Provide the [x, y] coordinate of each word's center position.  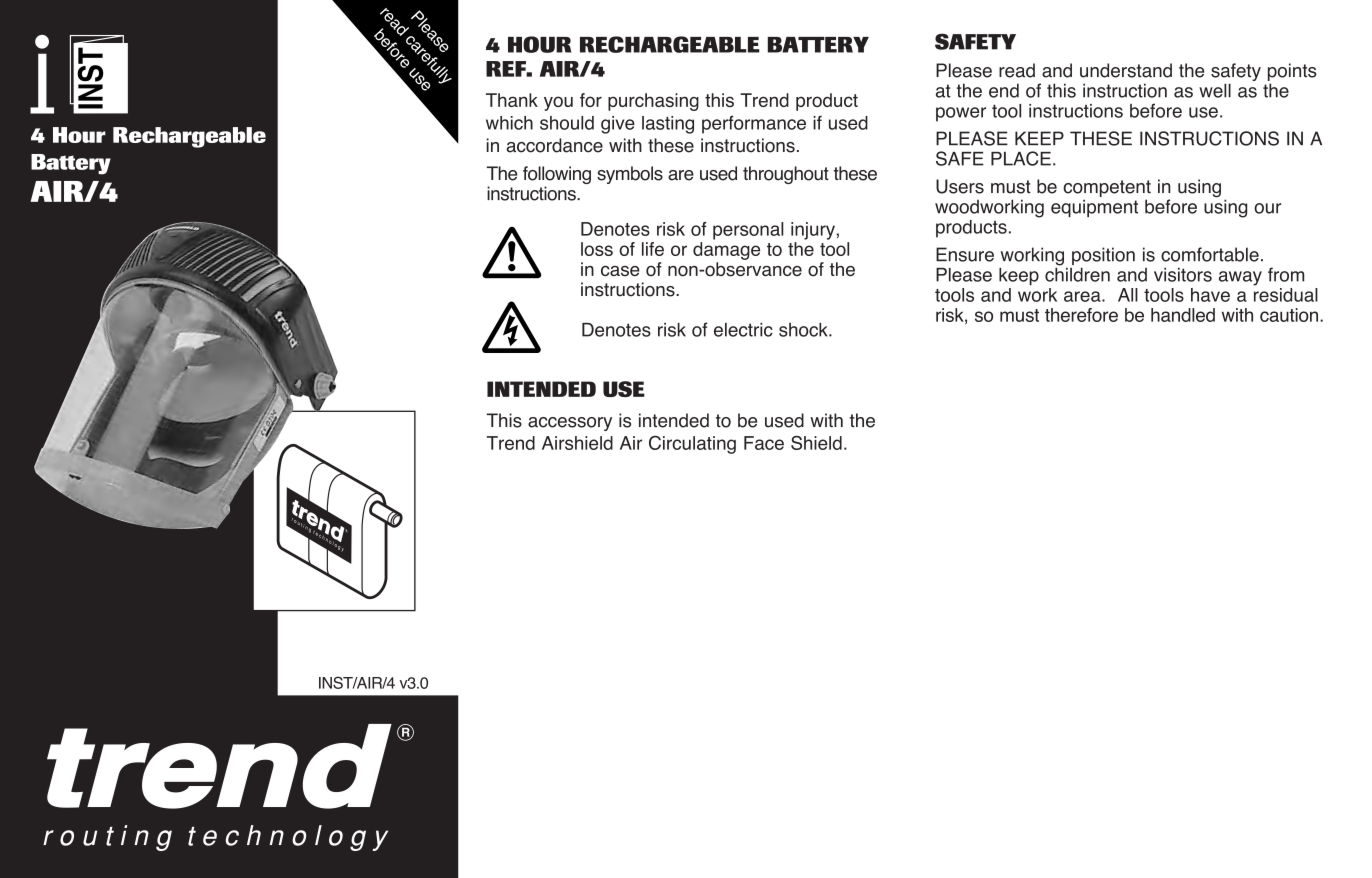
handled [1183, 315]
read [1017, 70]
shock [804, 330]
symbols [630, 175]
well [1215, 90]
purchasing [653, 102]
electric [743, 330]
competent [1107, 188]
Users [960, 186]
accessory [570, 424]
